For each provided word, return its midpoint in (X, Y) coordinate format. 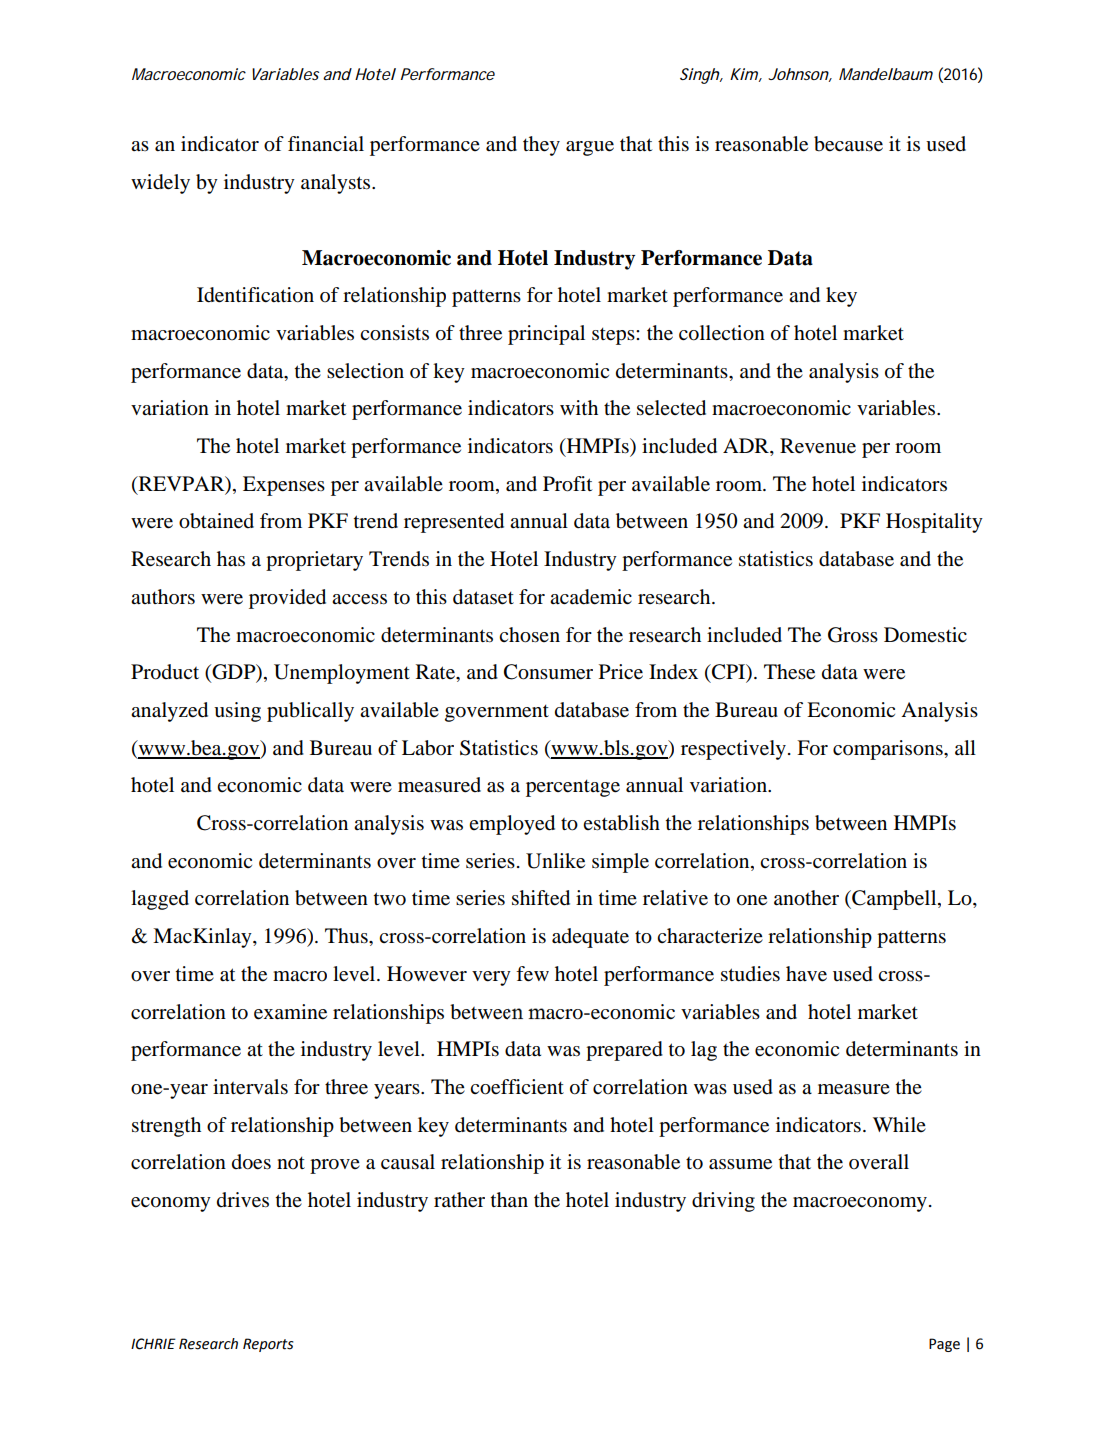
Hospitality (934, 523)
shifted (541, 898)
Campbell (894, 900)
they (541, 146)
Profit (567, 484)
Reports (268, 1345)
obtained (216, 521)
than (509, 1199)
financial (326, 143)
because (848, 144)
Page (944, 1345)
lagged (160, 900)
